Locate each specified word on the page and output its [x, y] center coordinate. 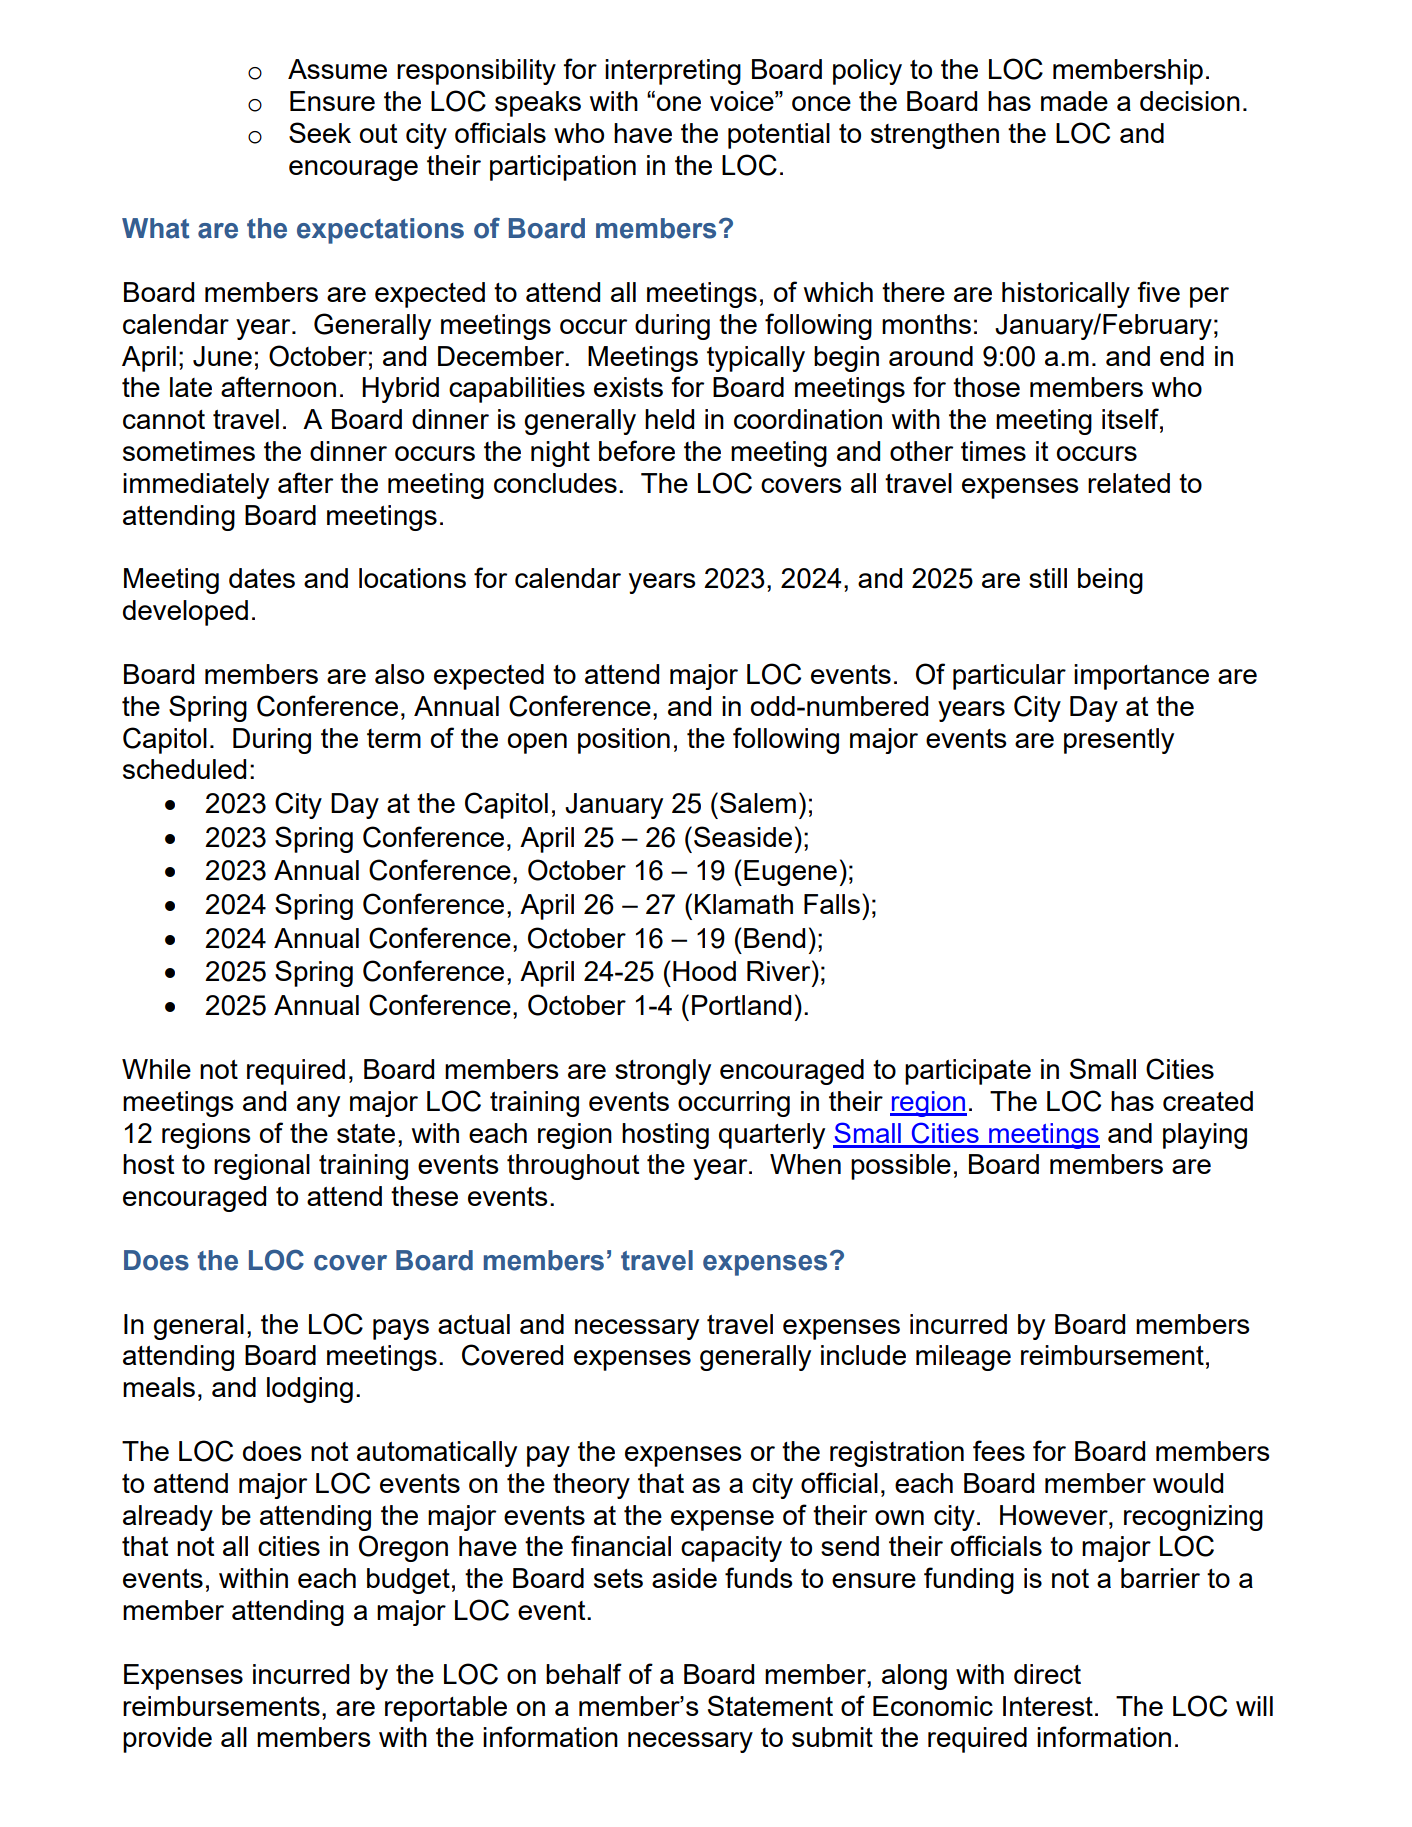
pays [401, 1329]
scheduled [184, 769]
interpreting [673, 72]
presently [1119, 741]
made [1074, 101]
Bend [774, 938]
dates [262, 578]
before [637, 450]
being [1110, 581]
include [863, 1355]
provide [167, 1740]
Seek [320, 132]
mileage [963, 1358]
